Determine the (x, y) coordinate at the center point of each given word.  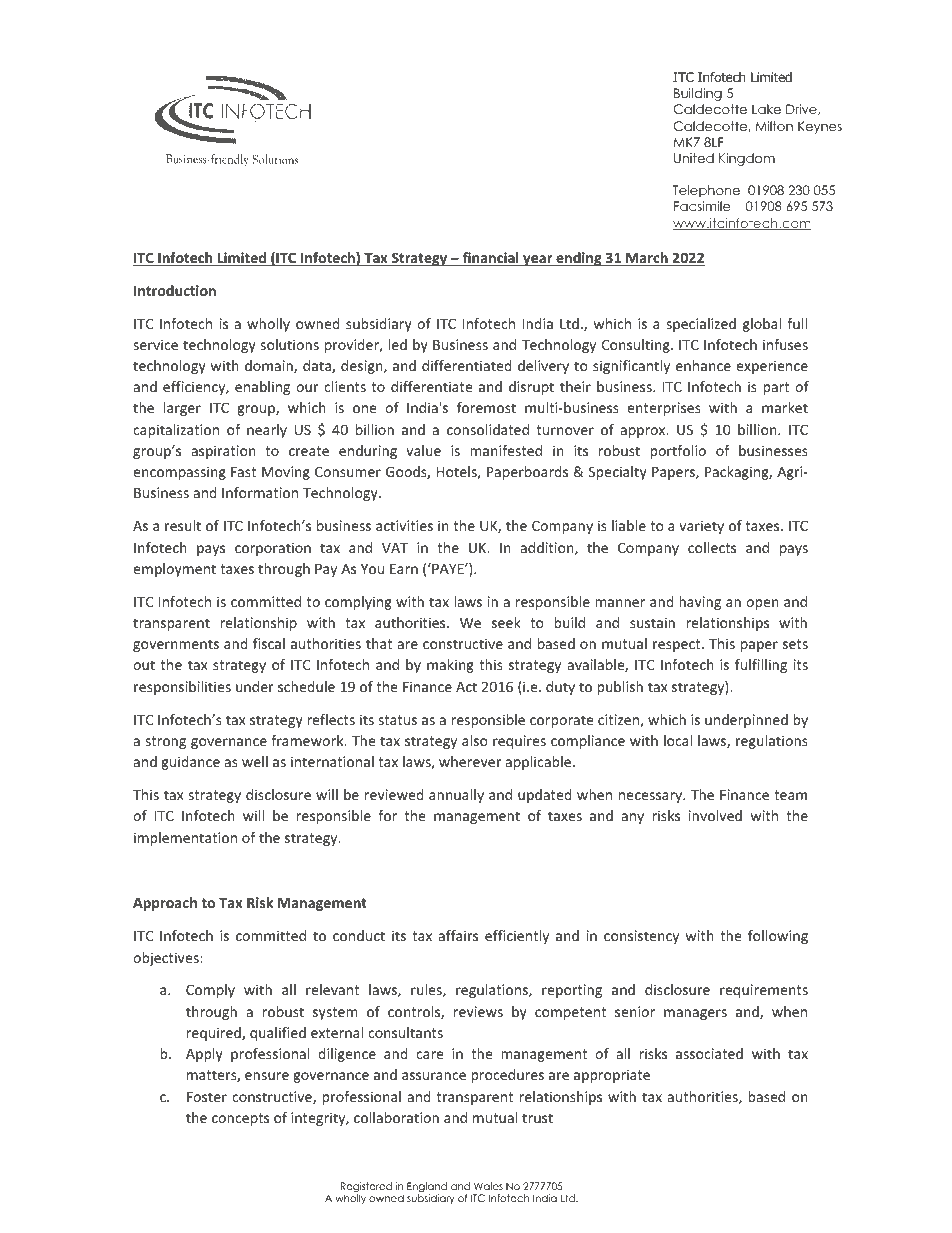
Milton (774, 126)
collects (712, 547)
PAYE (448, 568)
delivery (543, 367)
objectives (167, 959)
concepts (240, 1119)
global (762, 325)
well (255, 761)
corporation (273, 549)
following (778, 937)
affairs (458, 935)
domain (270, 367)
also (475, 740)
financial (490, 259)
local (678, 740)
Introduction (175, 290)
